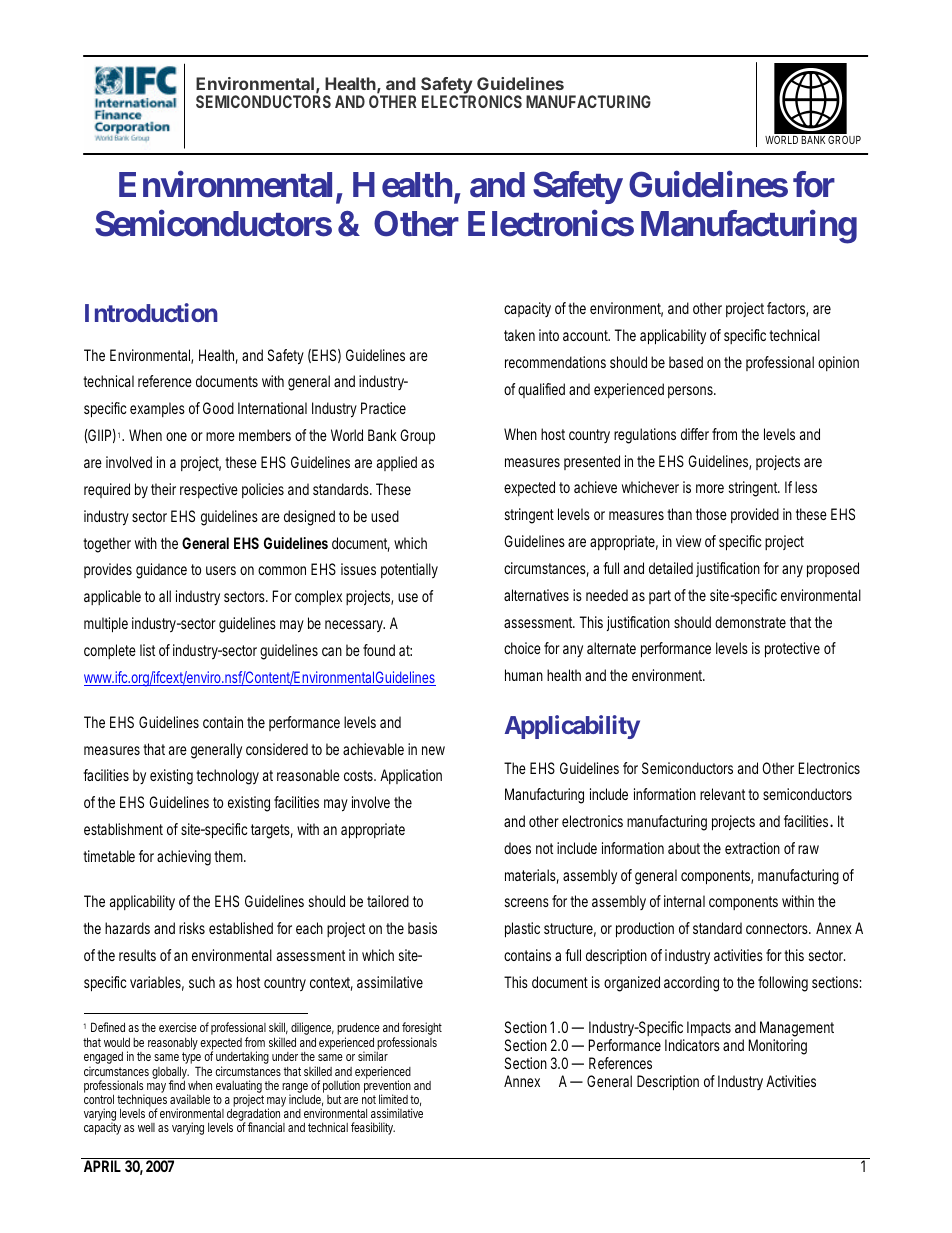 This image has width=952, height=1233. Describe the element at coordinates (532, 876) in the image. I see `materials` at that location.
